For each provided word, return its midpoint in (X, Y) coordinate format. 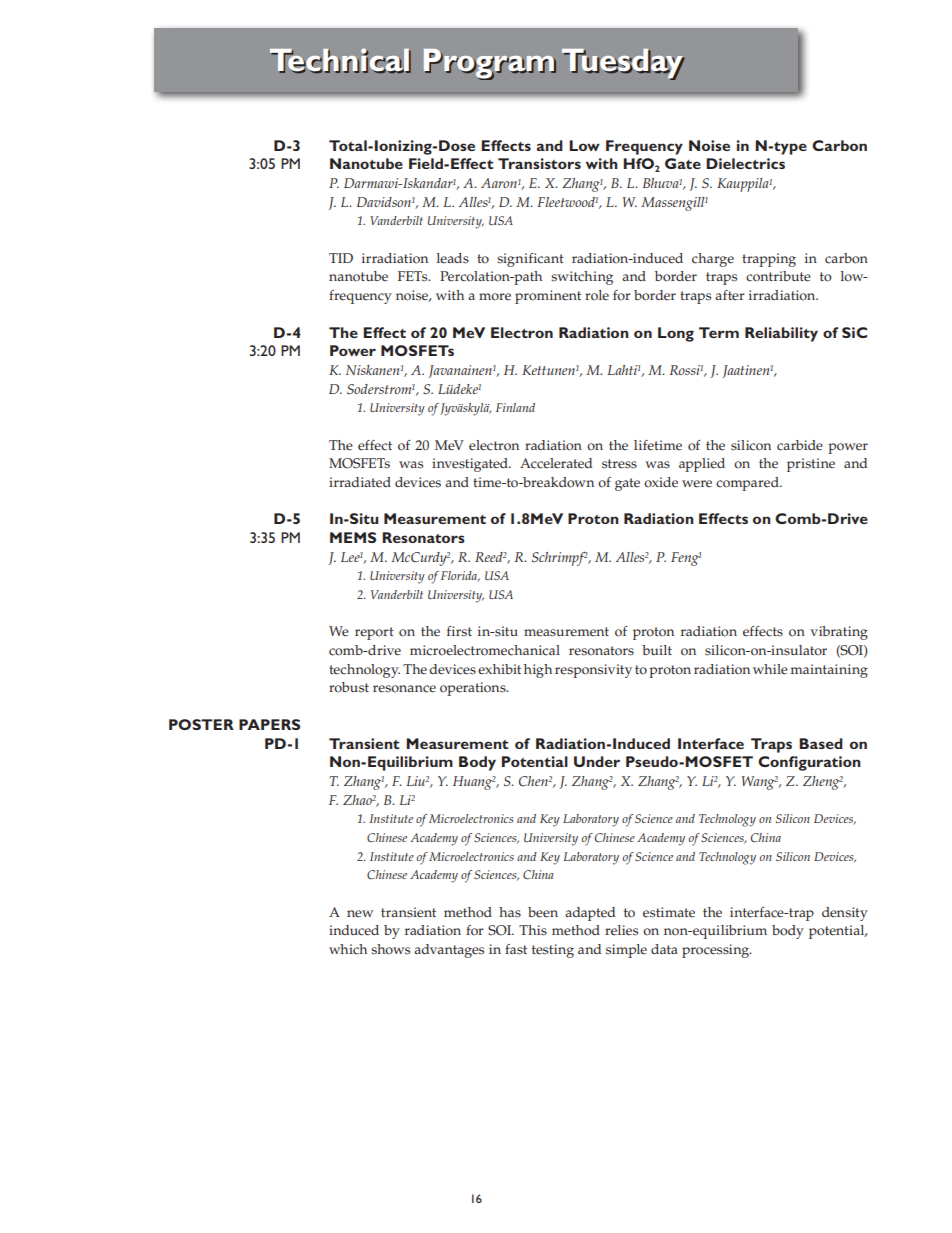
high (538, 671)
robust (349, 687)
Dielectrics (745, 163)
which (348, 949)
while (770, 669)
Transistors (539, 163)
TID (341, 258)
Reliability (781, 334)
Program (490, 64)
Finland (515, 407)
